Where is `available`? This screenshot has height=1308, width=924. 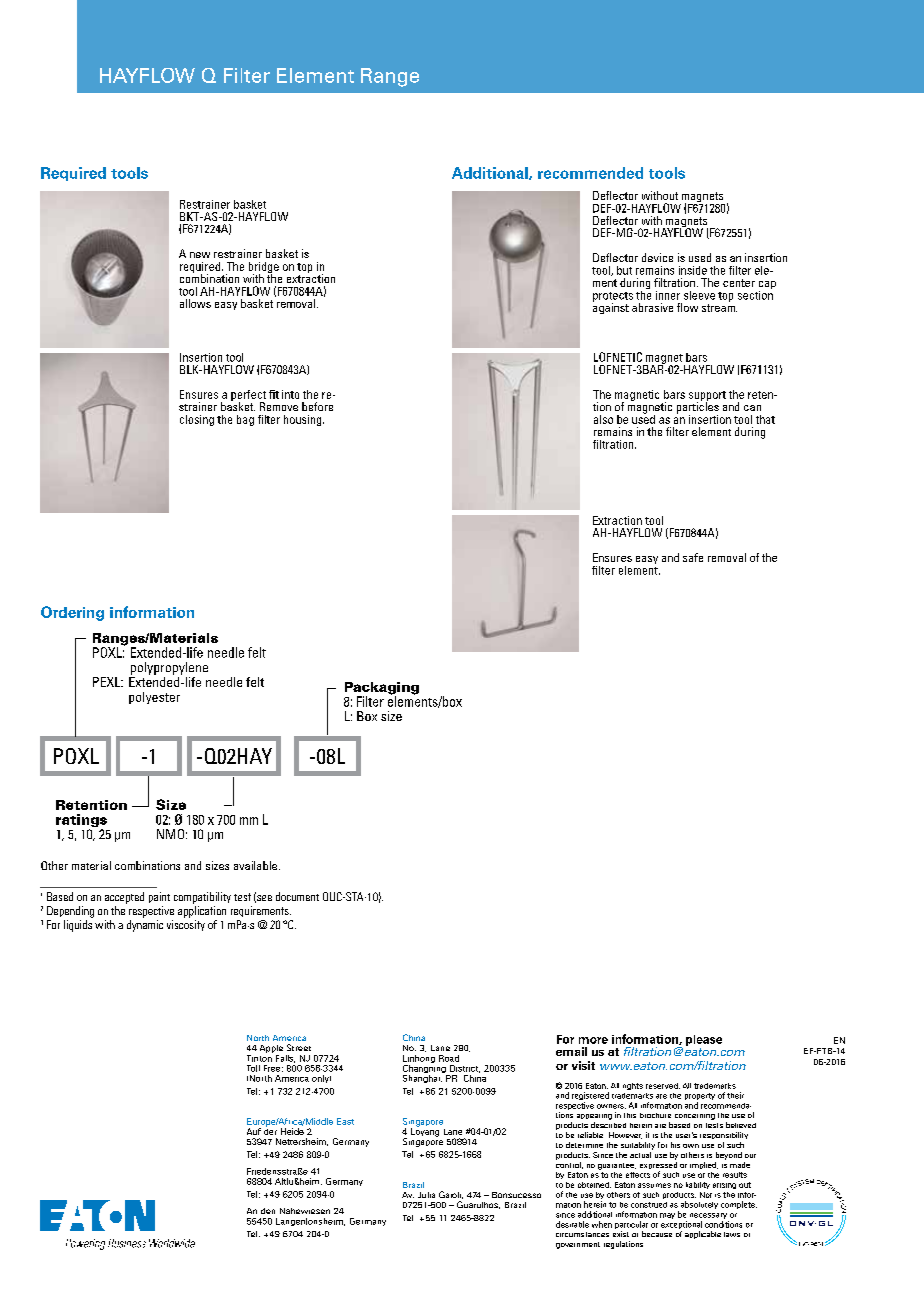 available is located at coordinates (255, 865).
